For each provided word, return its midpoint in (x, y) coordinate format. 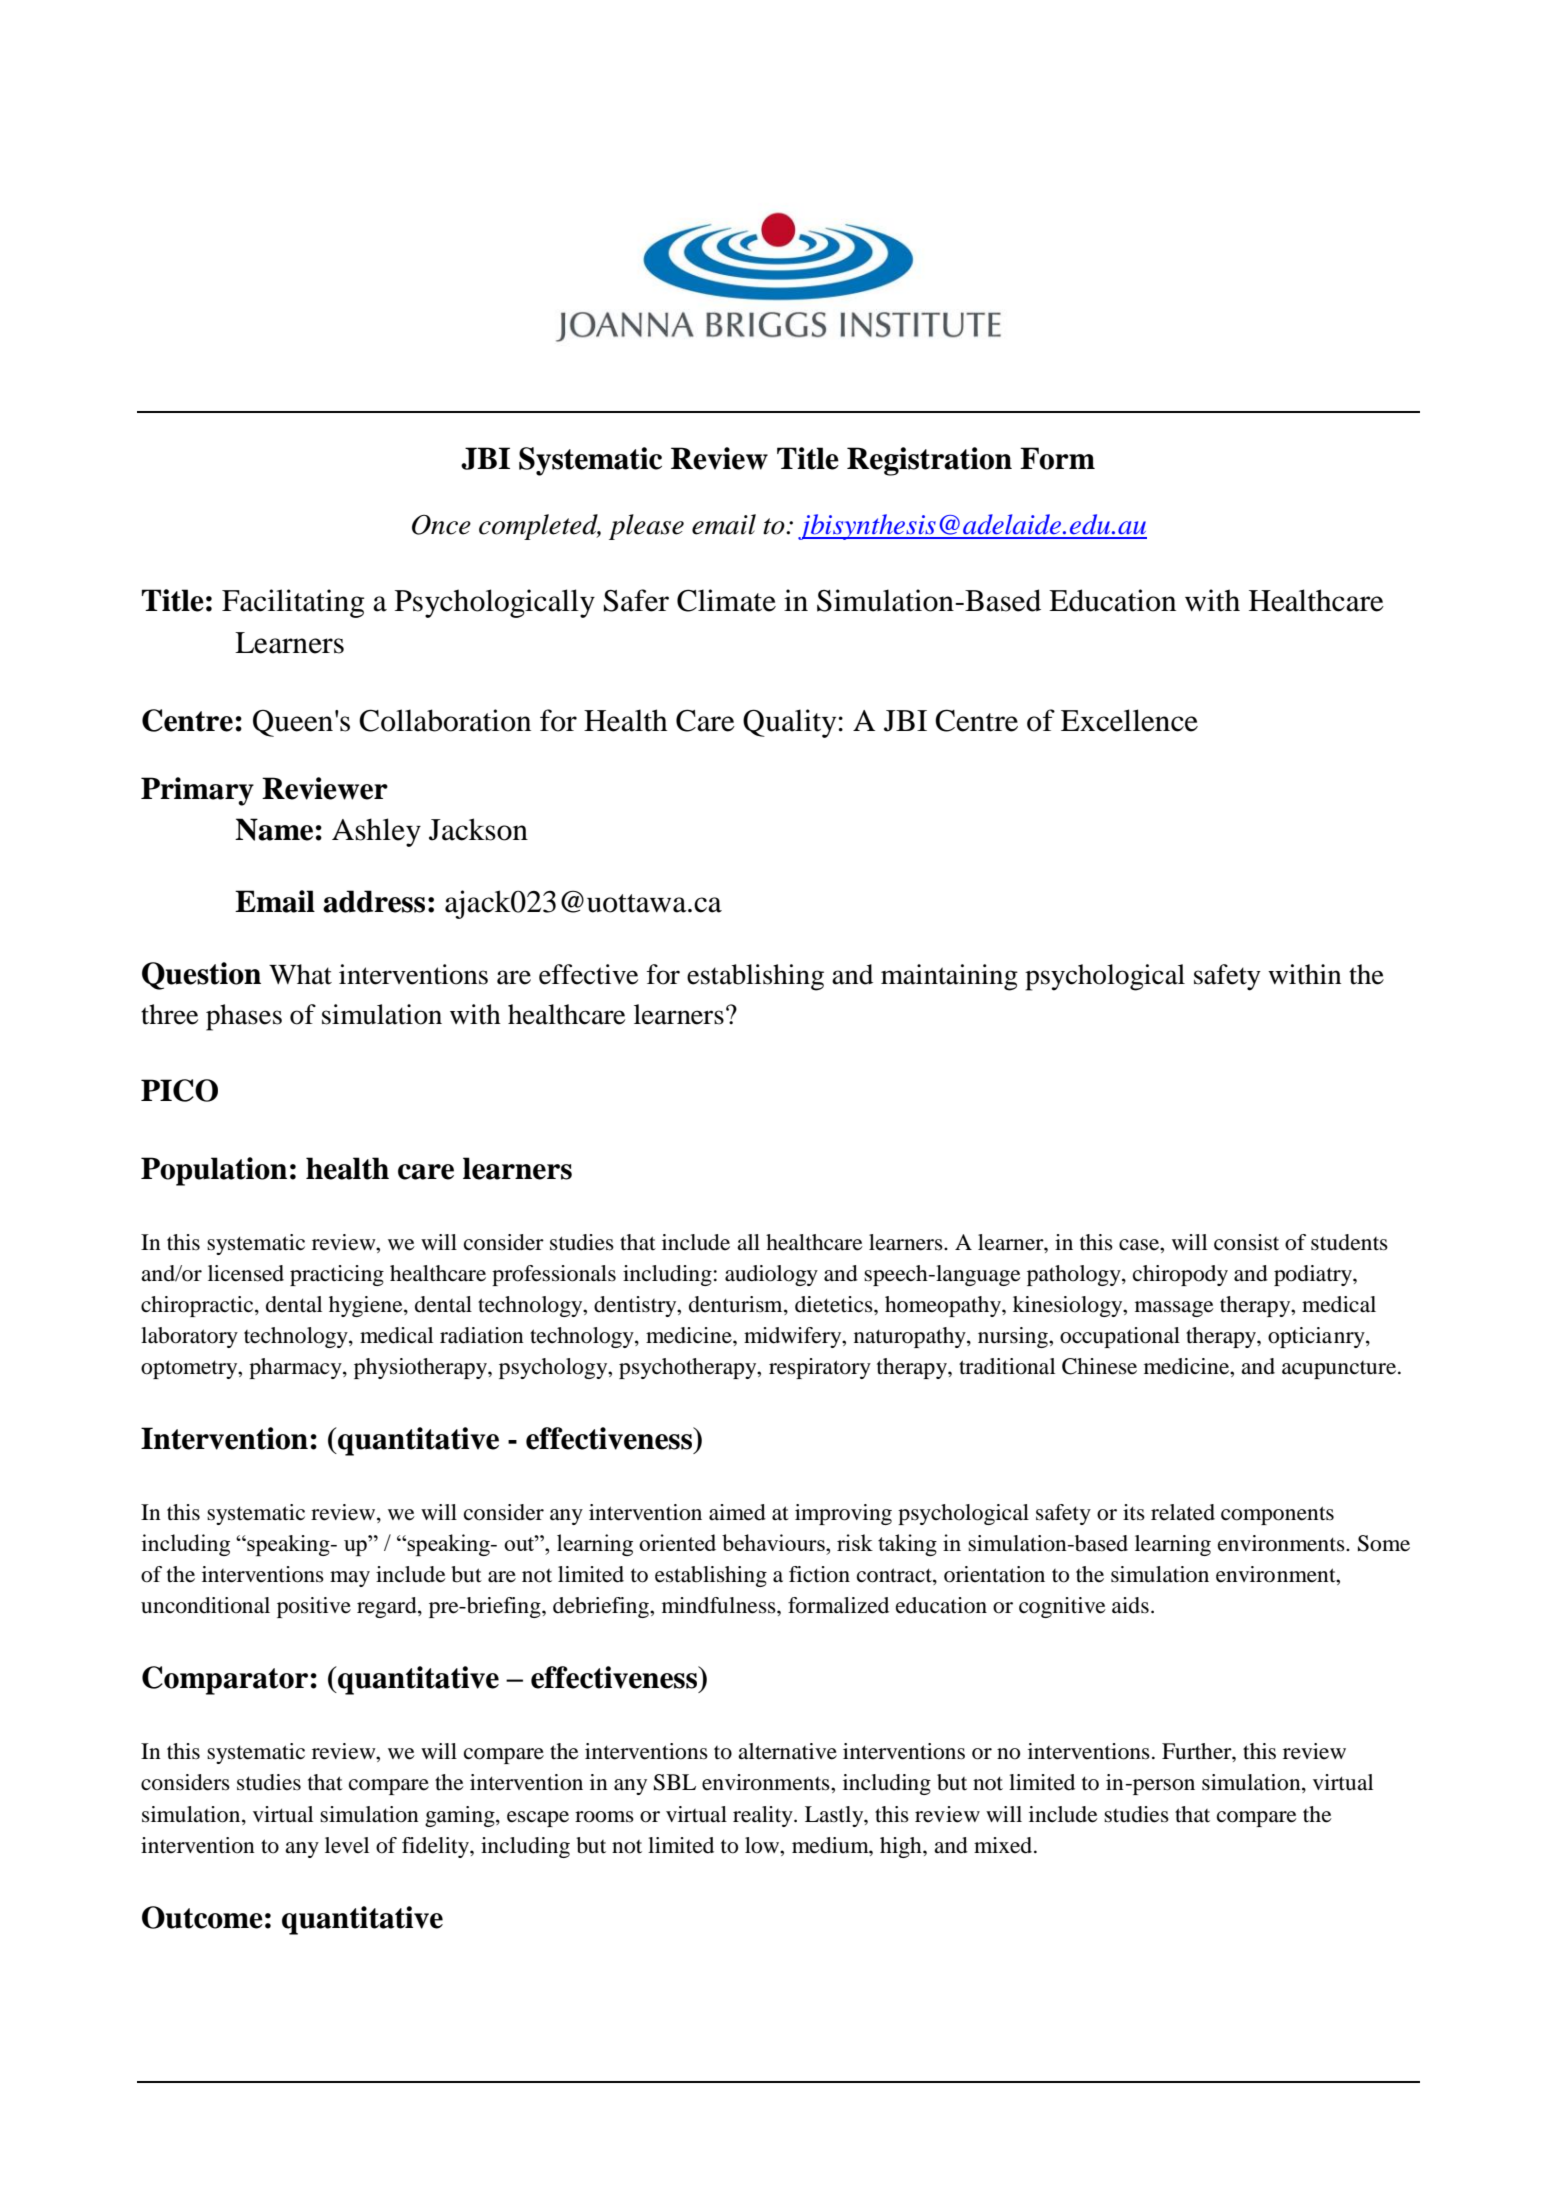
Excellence (1129, 720)
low (763, 1845)
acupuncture (1340, 1370)
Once (441, 525)
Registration (929, 461)
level (347, 1845)
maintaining (949, 977)
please (646, 527)
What (300, 974)
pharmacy (296, 1368)
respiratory (820, 1368)
